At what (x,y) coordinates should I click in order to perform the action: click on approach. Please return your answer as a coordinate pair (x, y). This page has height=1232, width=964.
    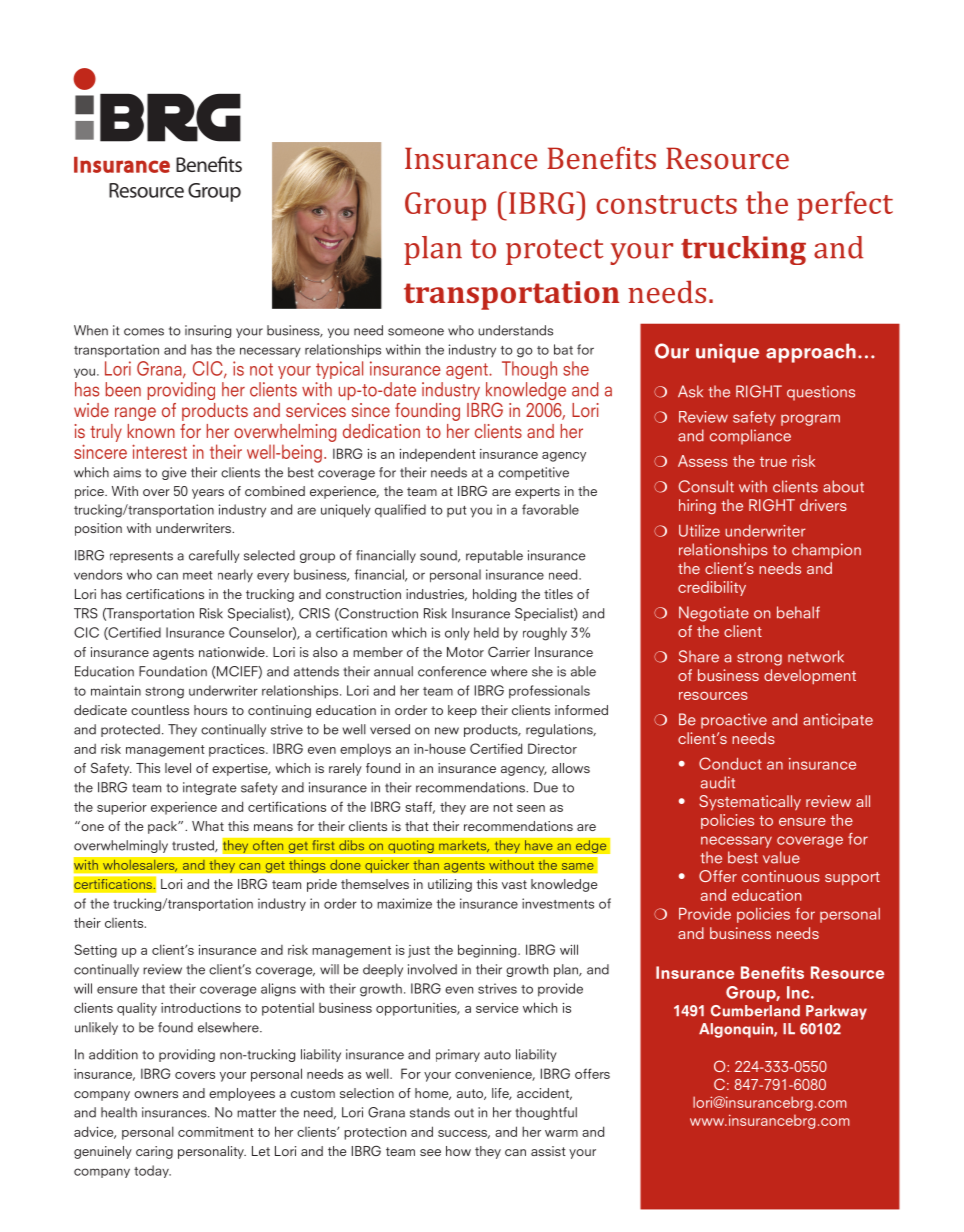
    Looking at the image, I should click on (811, 353).
